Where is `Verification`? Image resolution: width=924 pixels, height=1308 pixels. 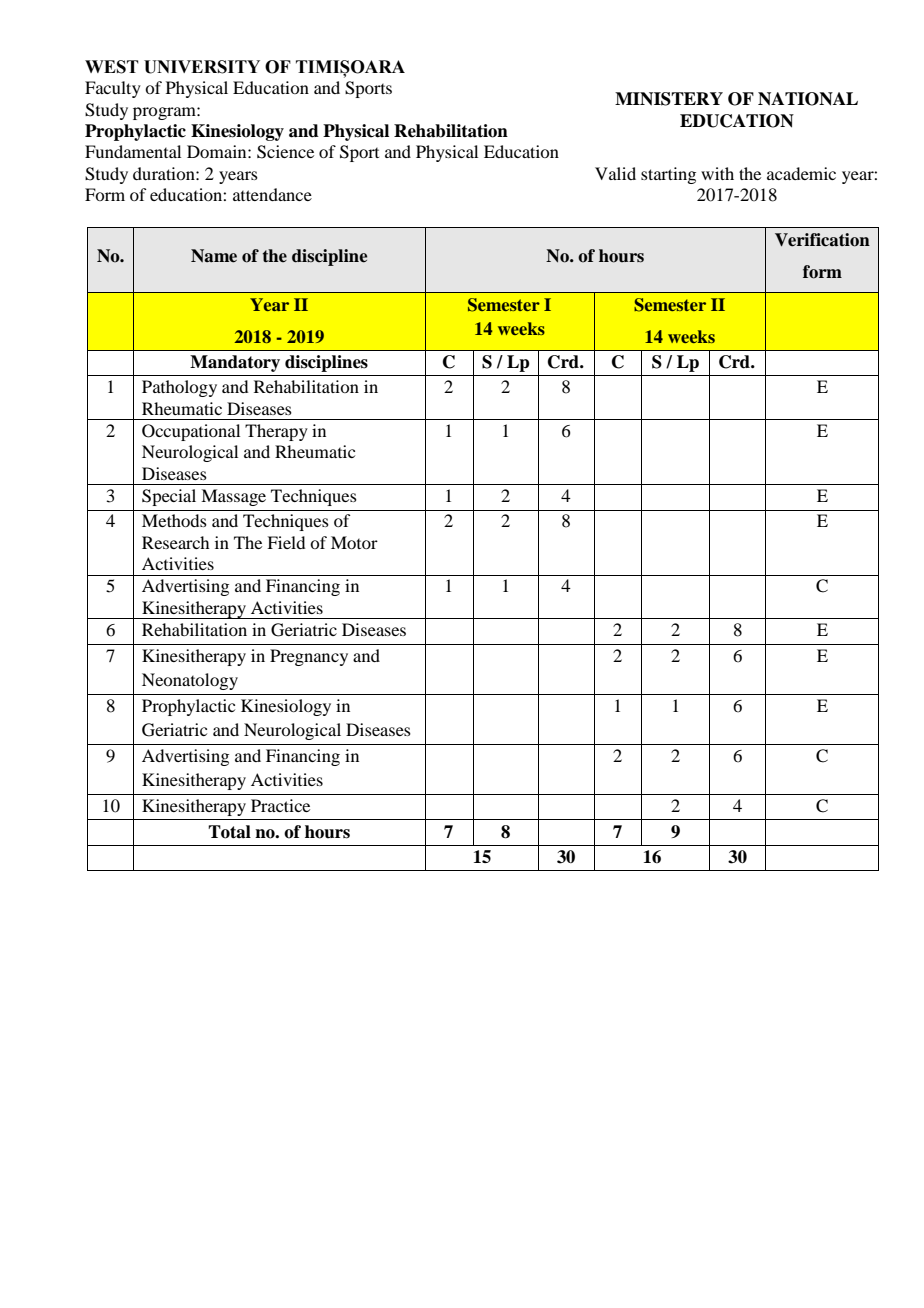
Verification is located at coordinates (822, 240).
